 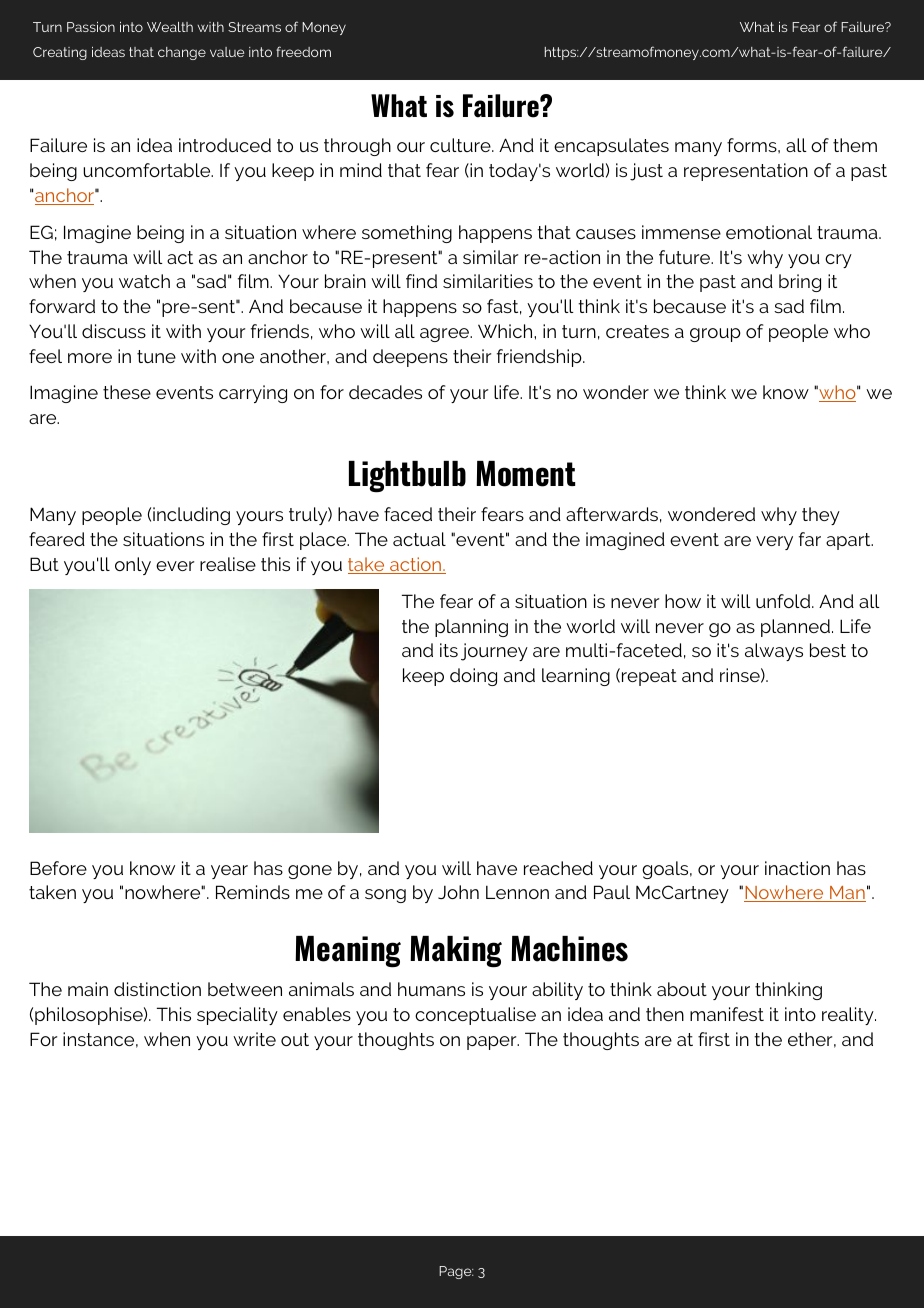 I want to click on culture, so click(x=461, y=145).
